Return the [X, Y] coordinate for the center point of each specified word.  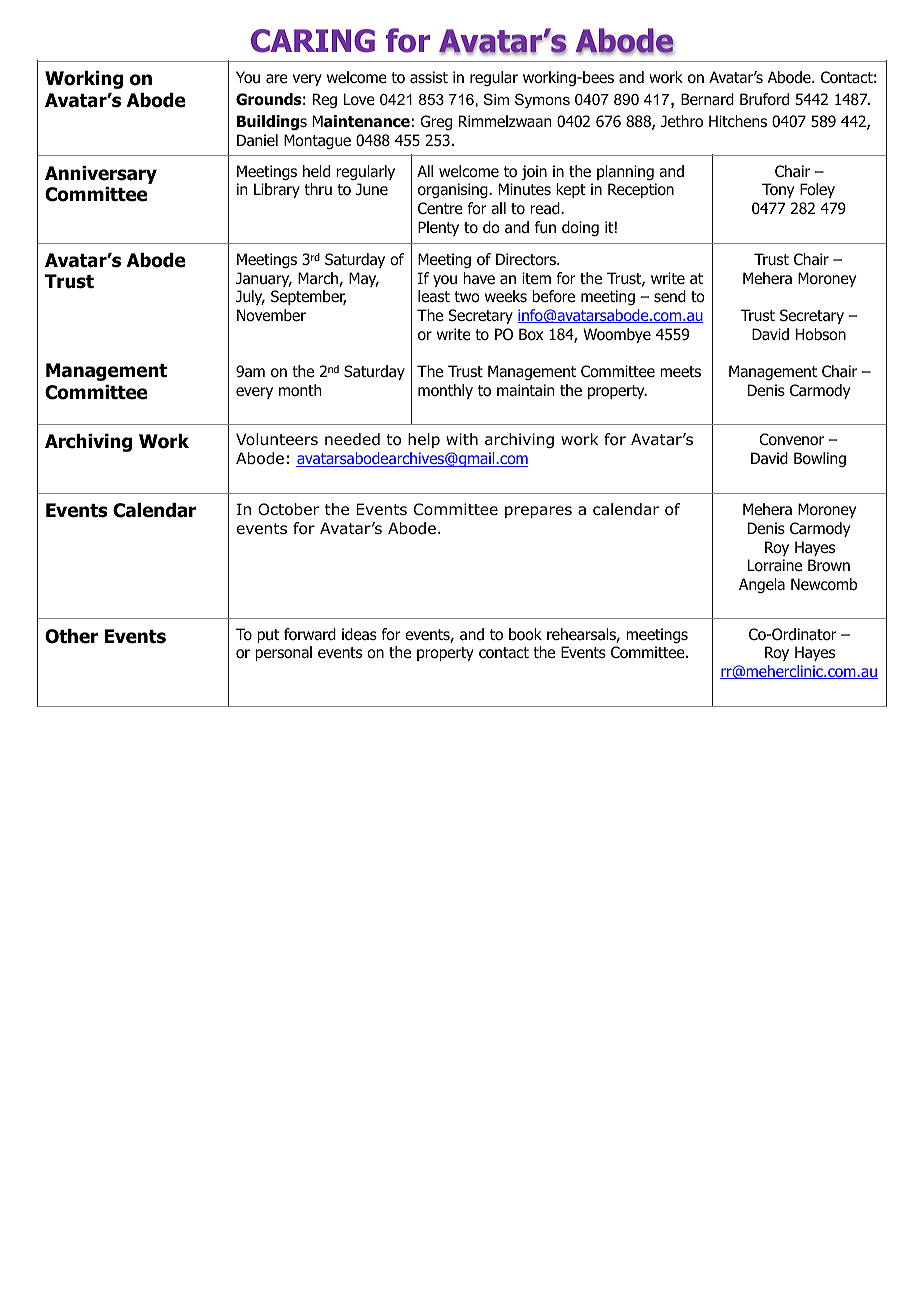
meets [680, 371]
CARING [313, 41]
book [525, 634]
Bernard [707, 99]
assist [429, 77]
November [271, 315]
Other [71, 636]
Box [531, 334]
